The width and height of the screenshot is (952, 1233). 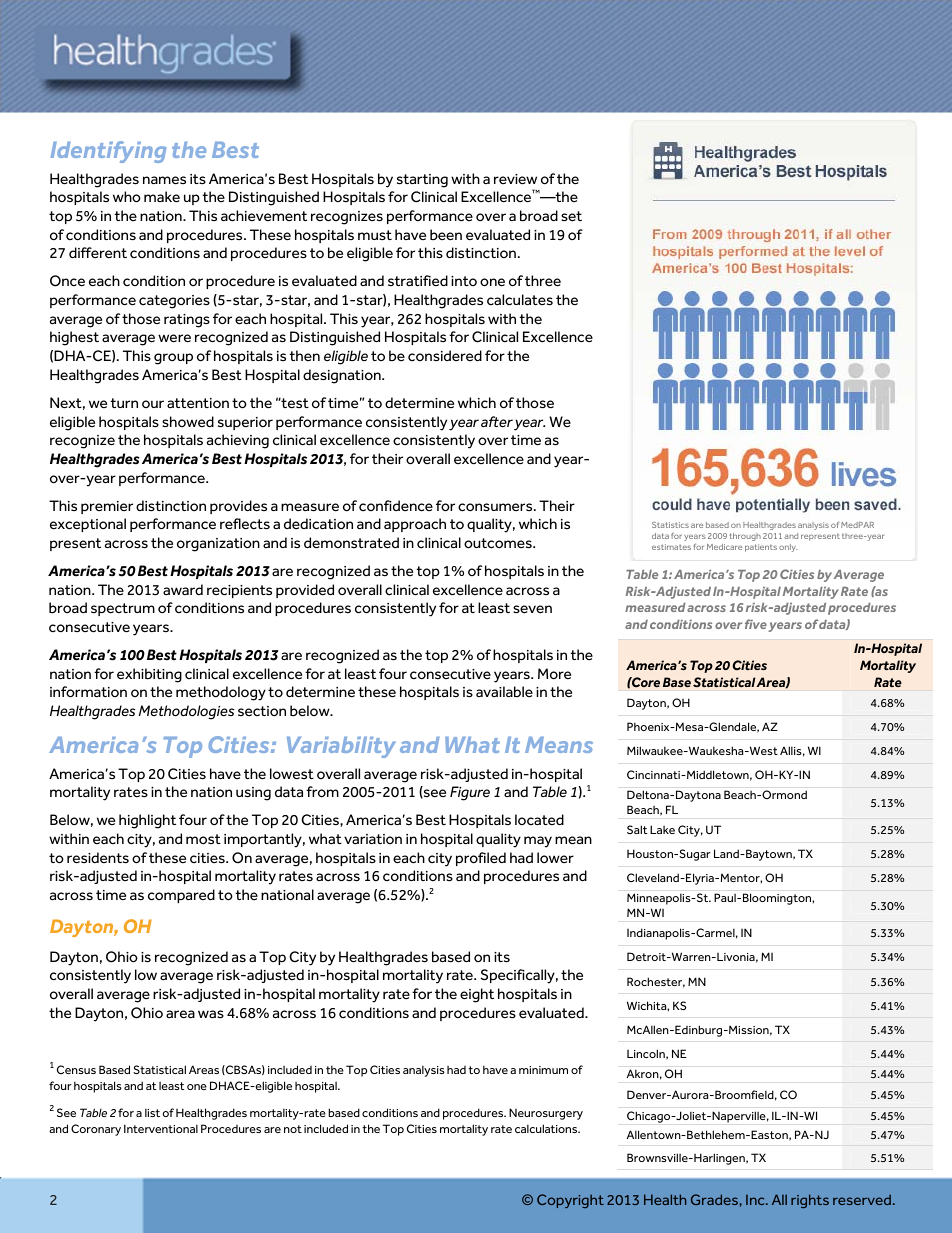 I want to click on available, so click(x=504, y=691).
